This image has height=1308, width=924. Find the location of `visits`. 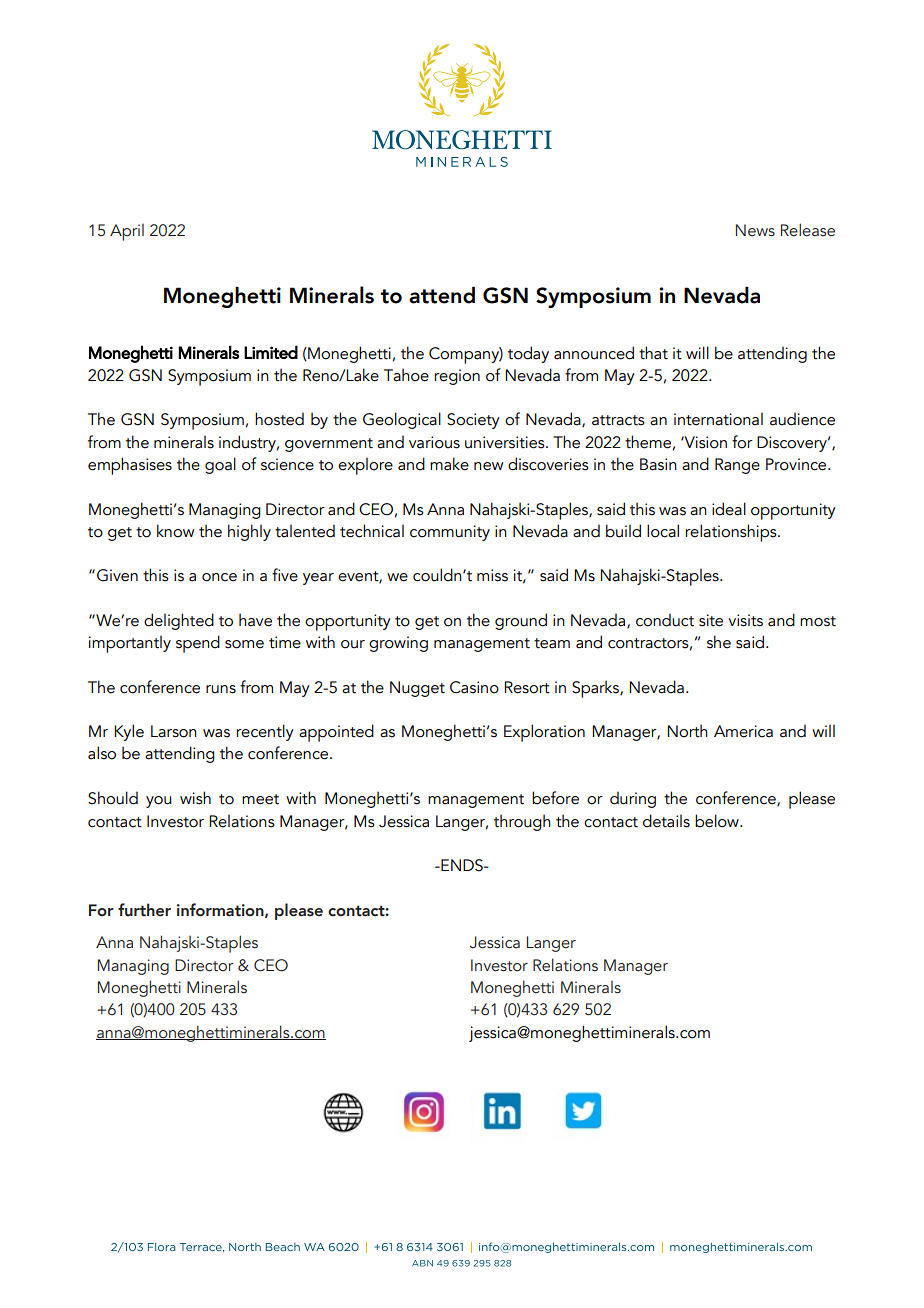

visits is located at coordinates (745, 620).
